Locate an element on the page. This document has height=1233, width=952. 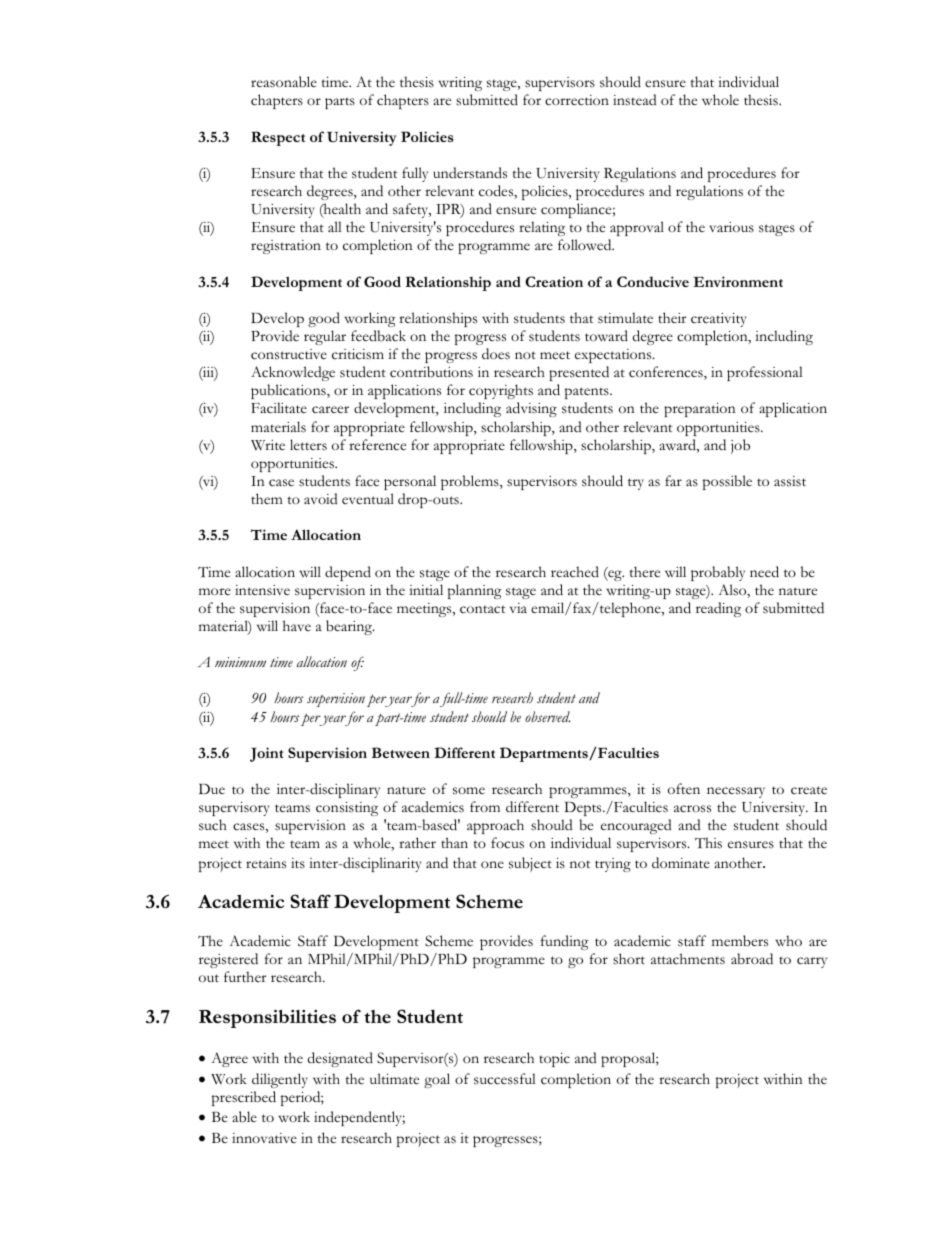
Respect is located at coordinates (278, 138).
